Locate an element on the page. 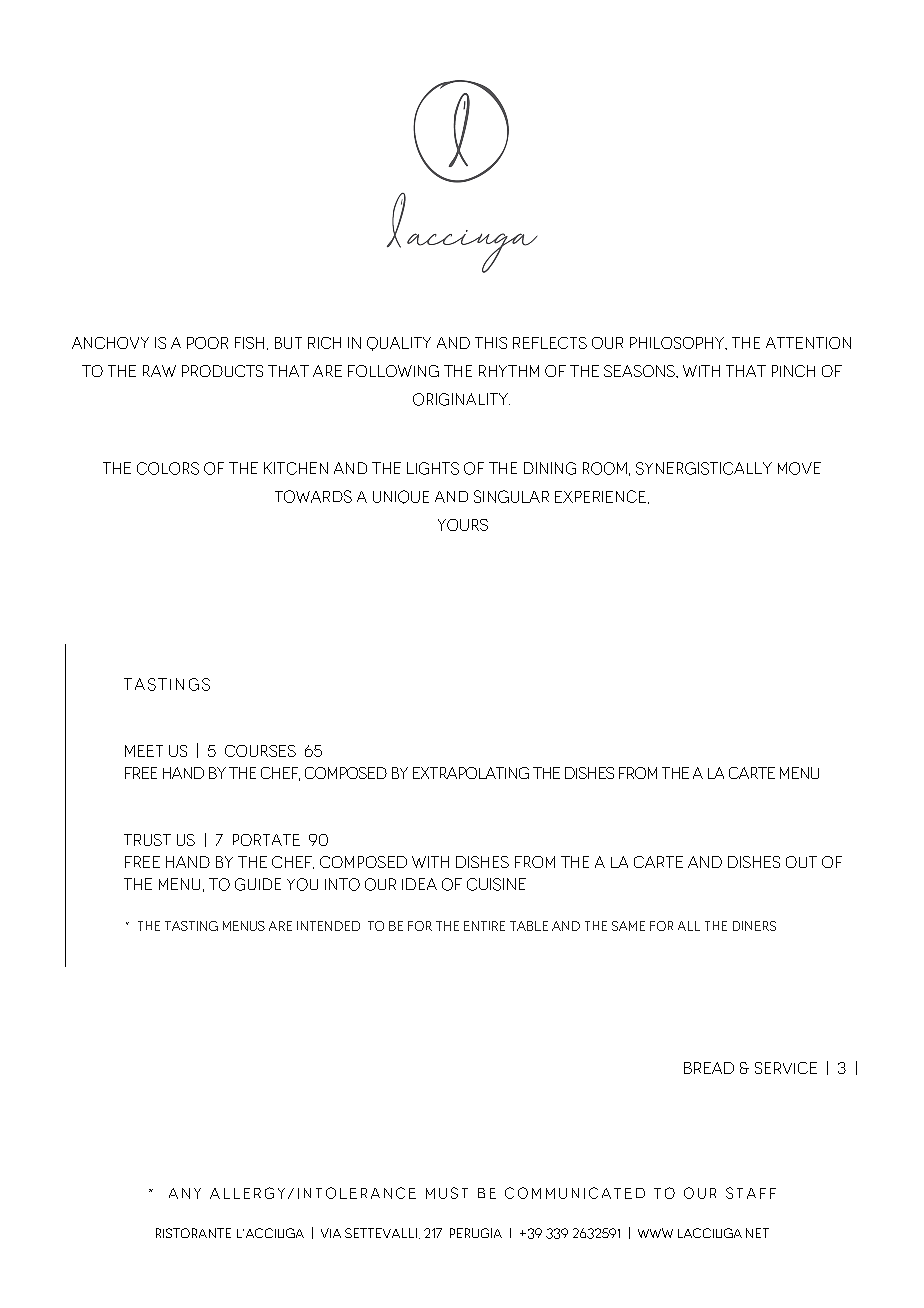  EXTRAPOLATING is located at coordinates (471, 773).
